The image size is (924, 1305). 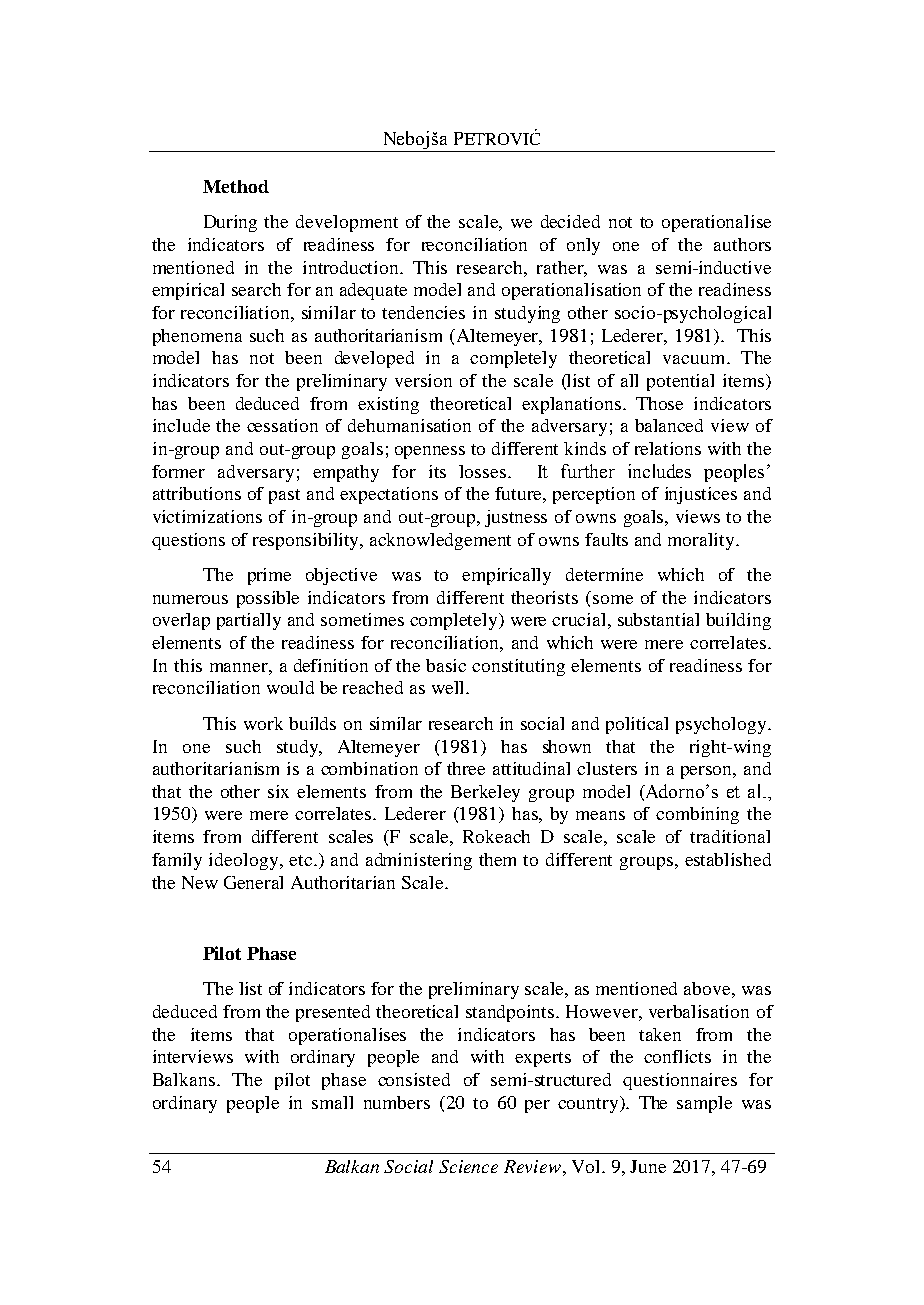 What do you see at coordinates (278, 791) in the image?
I see `six` at bounding box center [278, 791].
